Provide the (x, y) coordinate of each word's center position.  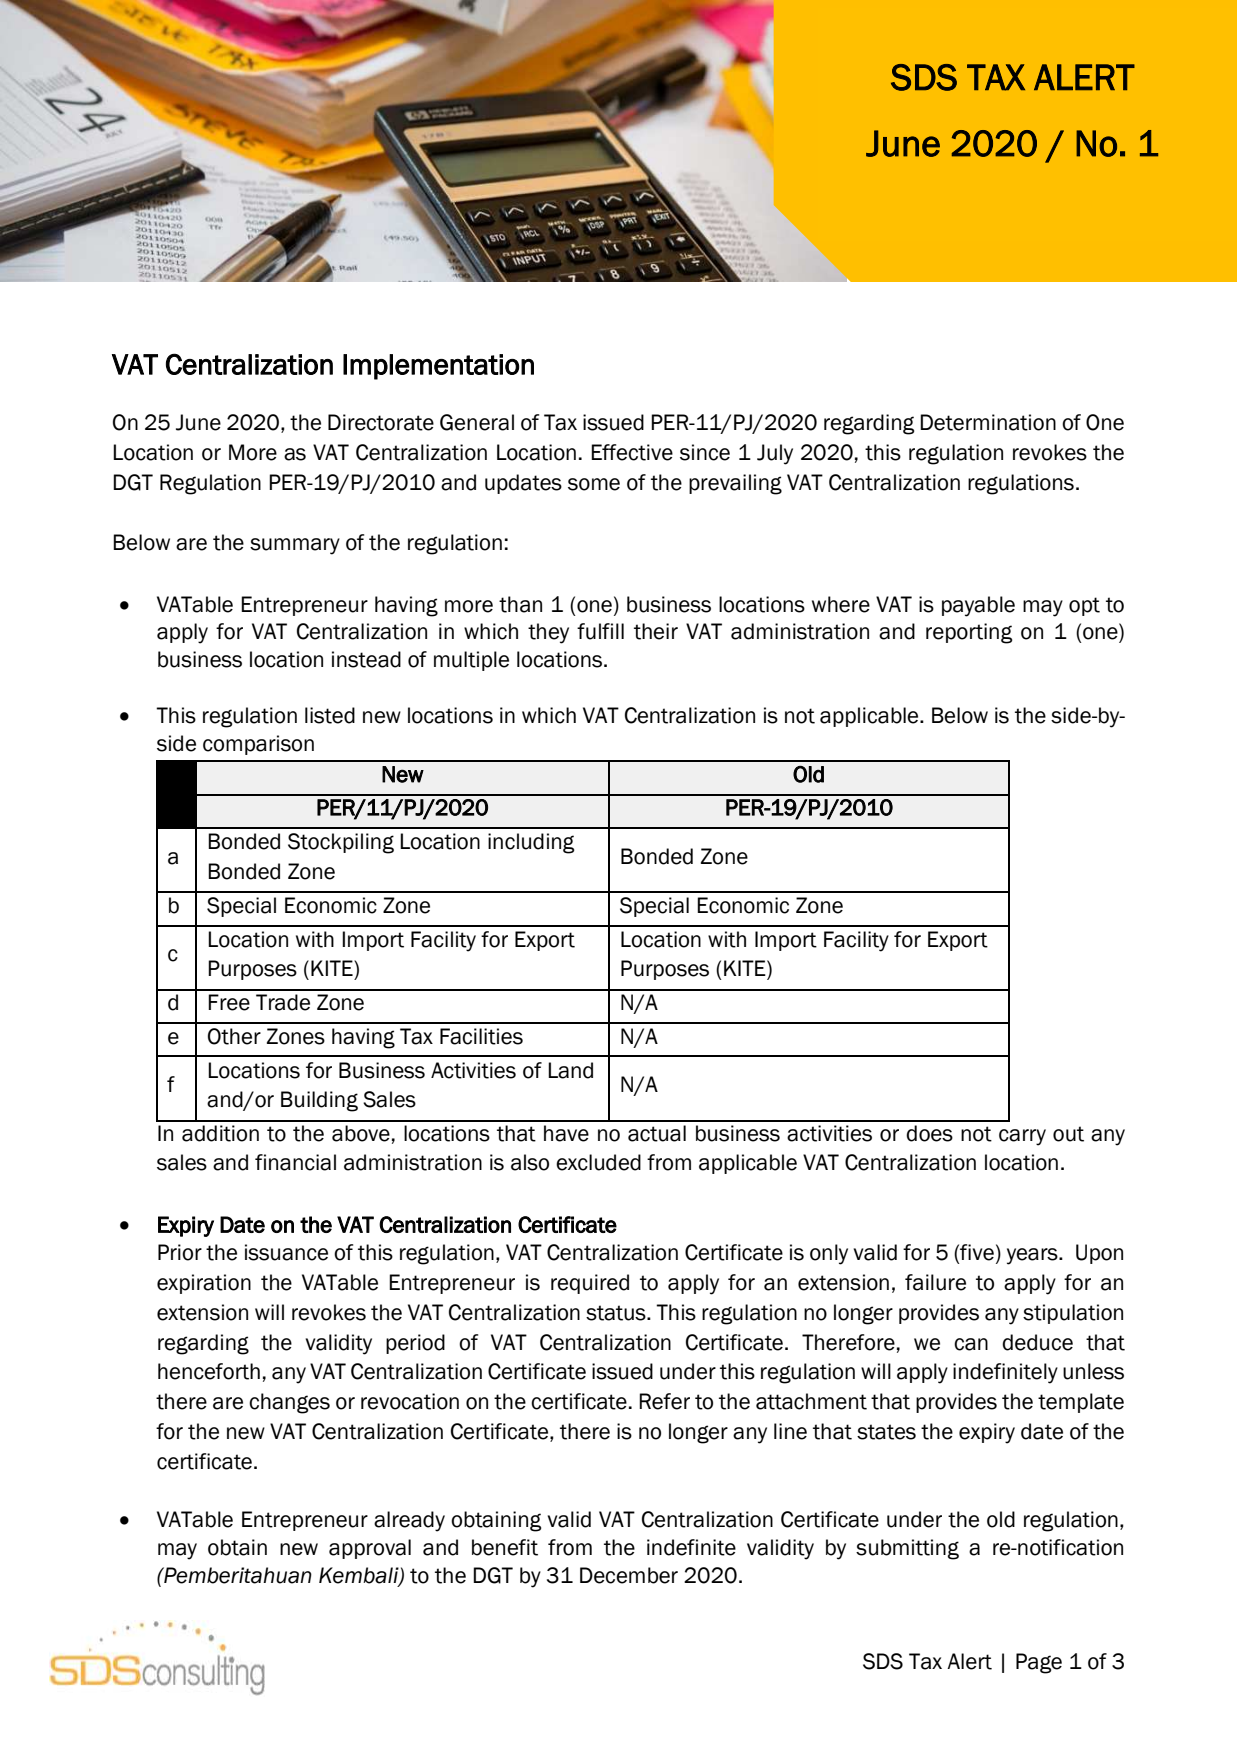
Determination (988, 422)
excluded (598, 1162)
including (531, 843)
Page (1039, 1663)
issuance (286, 1252)
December (629, 1575)
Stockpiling (341, 843)
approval (370, 1549)
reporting (969, 633)
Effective (632, 452)
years (1033, 1256)
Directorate (381, 422)
